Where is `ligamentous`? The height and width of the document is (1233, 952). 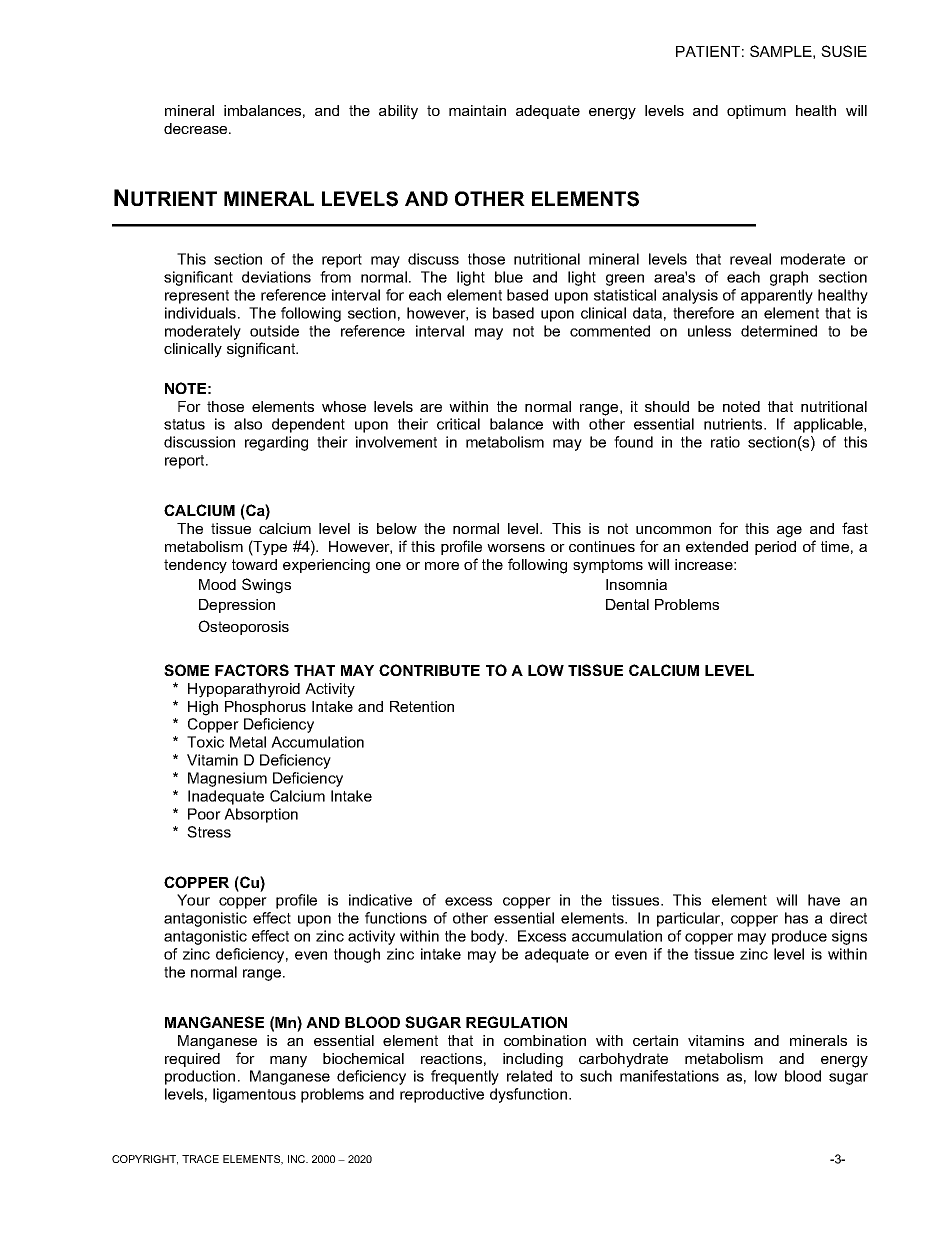 ligamentous is located at coordinates (254, 1095).
